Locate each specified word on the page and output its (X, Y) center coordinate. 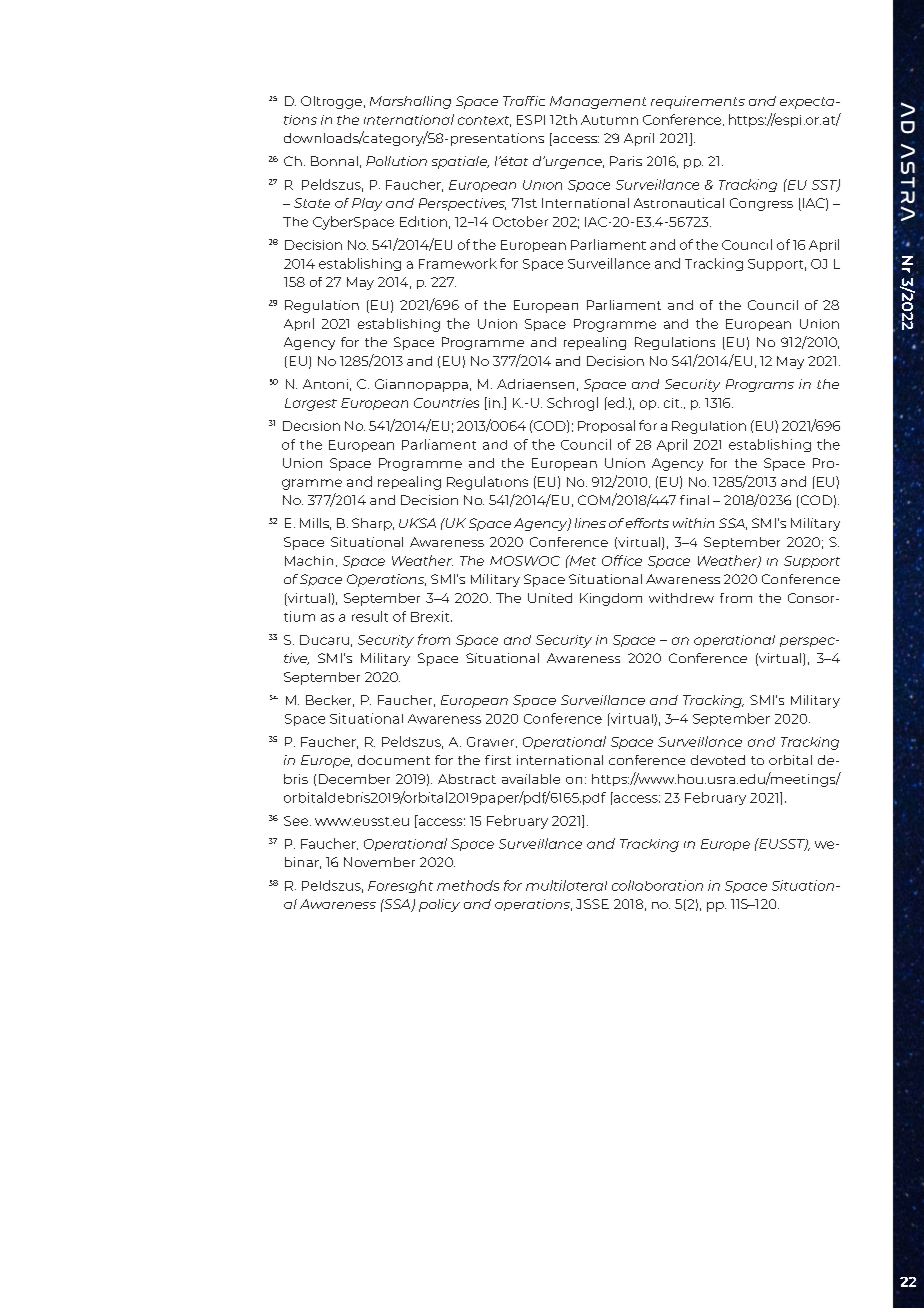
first (498, 760)
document (394, 760)
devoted (718, 760)
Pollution (396, 161)
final (694, 500)
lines (590, 523)
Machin (309, 561)
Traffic (524, 101)
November (379, 862)
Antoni (325, 384)
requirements (698, 102)
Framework (458, 263)
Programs (760, 385)
